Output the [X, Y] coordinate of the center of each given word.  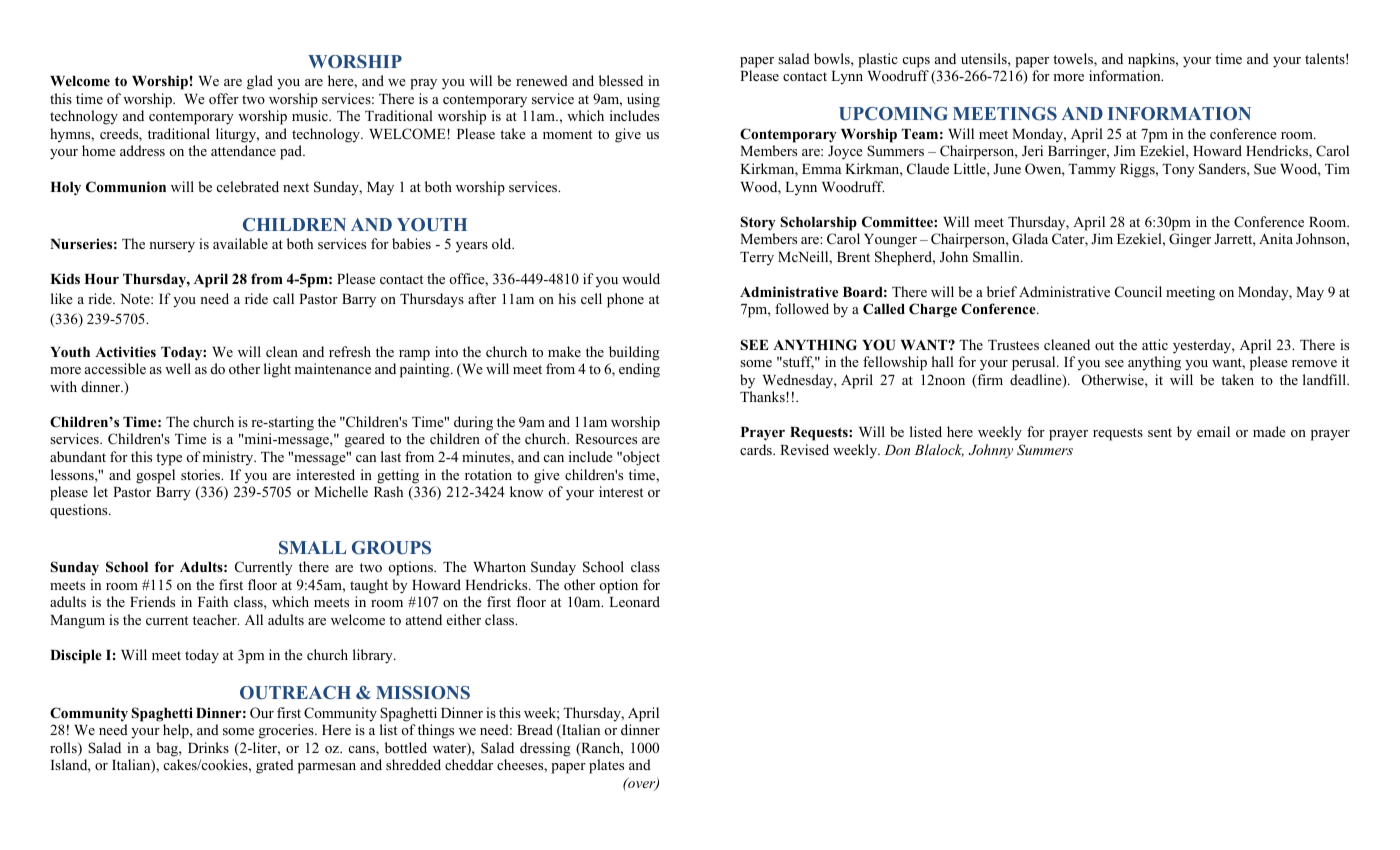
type [169, 459]
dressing [545, 749]
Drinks [208, 747]
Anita [1276, 238]
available [240, 243]
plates [606, 766]
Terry [757, 258]
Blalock [939, 450]
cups [916, 62]
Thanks [763, 396]
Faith [213, 601]
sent [1160, 432]
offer [224, 98]
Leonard [634, 601]
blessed [621, 80]
